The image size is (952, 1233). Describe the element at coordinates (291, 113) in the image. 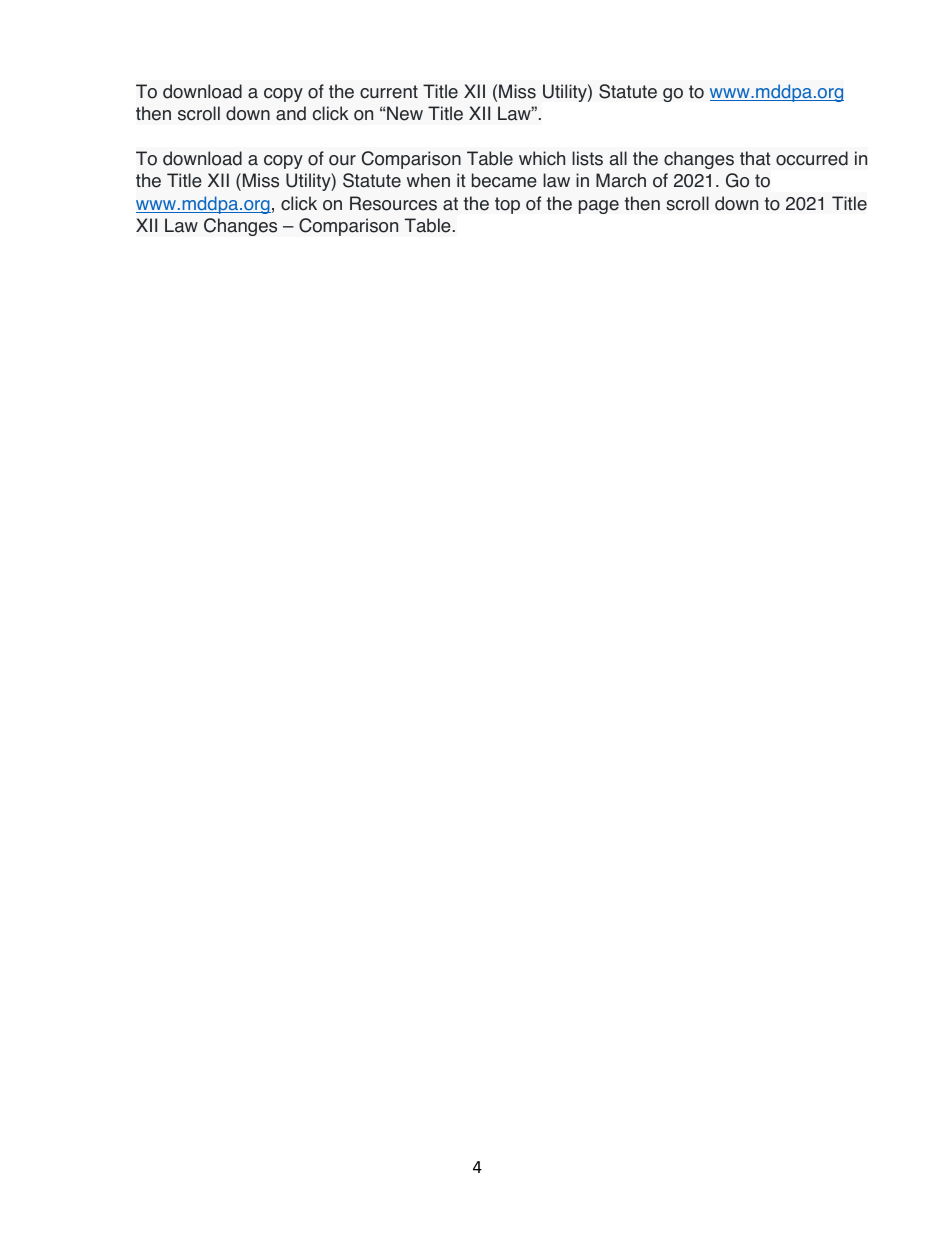

I see `and` at that location.
